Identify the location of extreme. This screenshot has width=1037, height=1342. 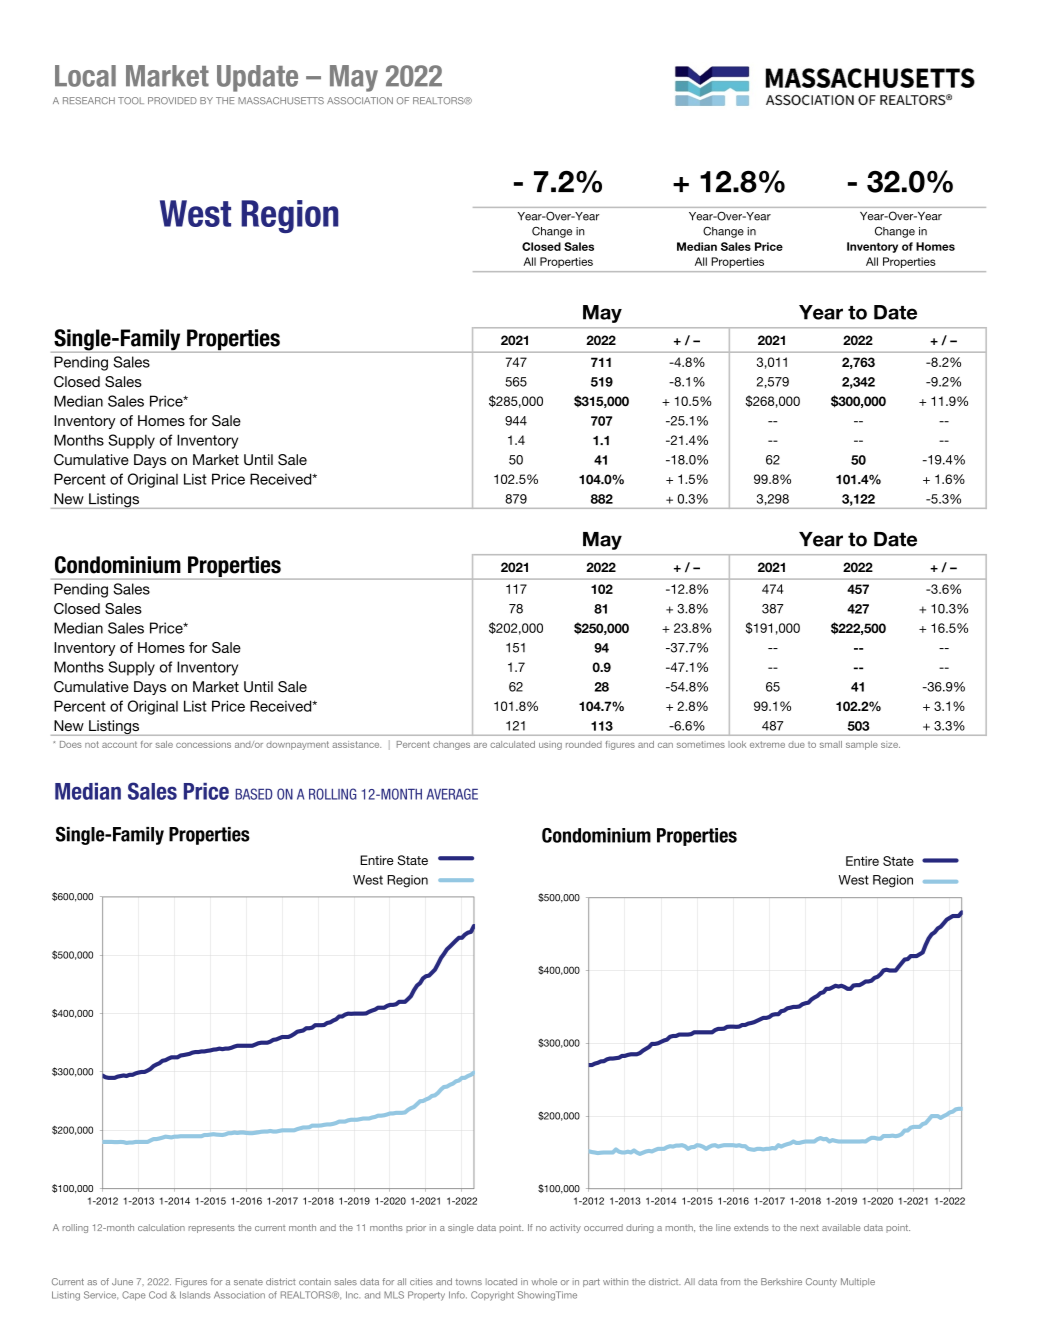
(767, 744).
